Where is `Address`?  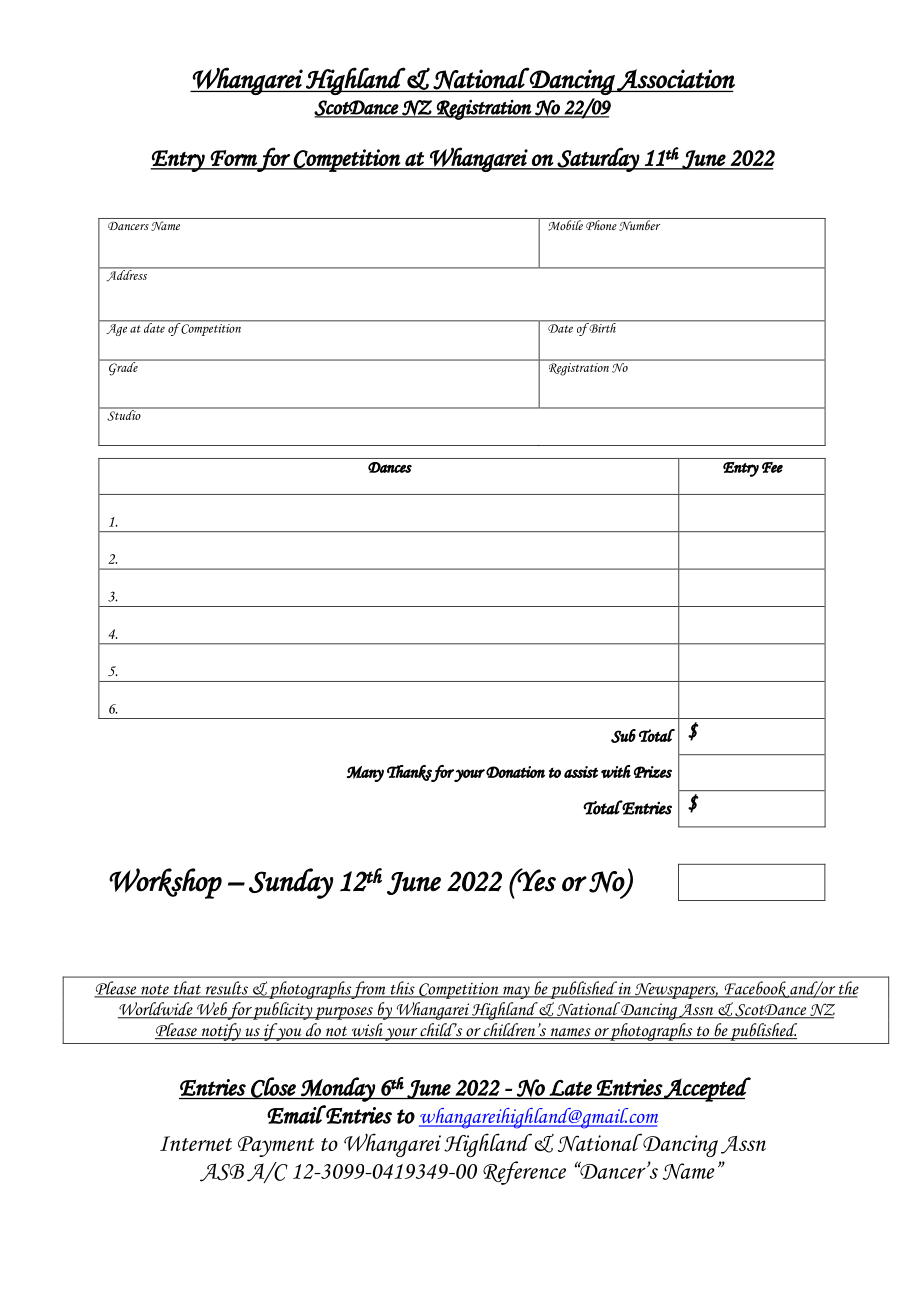
Address is located at coordinates (127, 275).
